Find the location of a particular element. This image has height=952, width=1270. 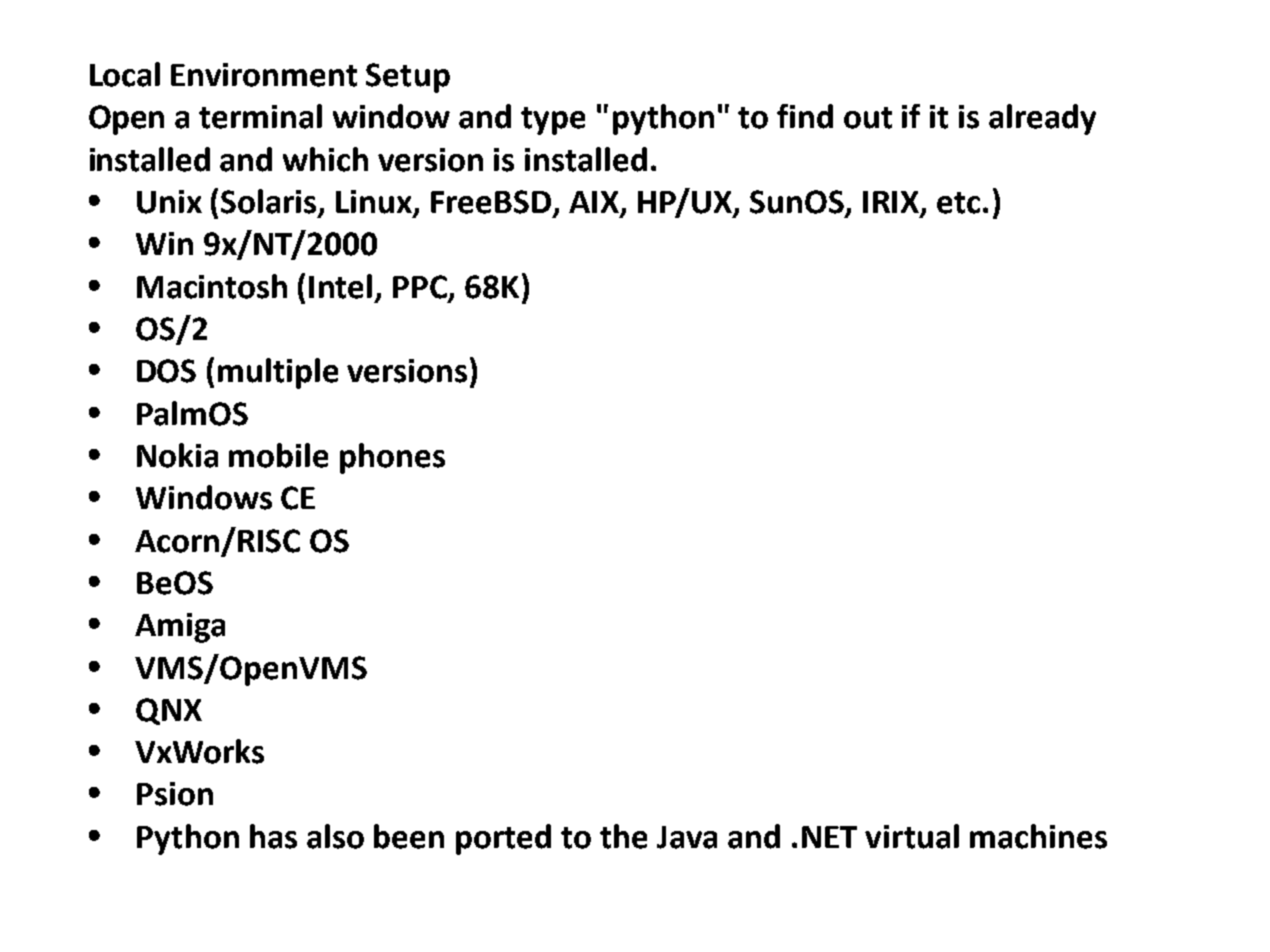

out is located at coordinates (868, 118).
